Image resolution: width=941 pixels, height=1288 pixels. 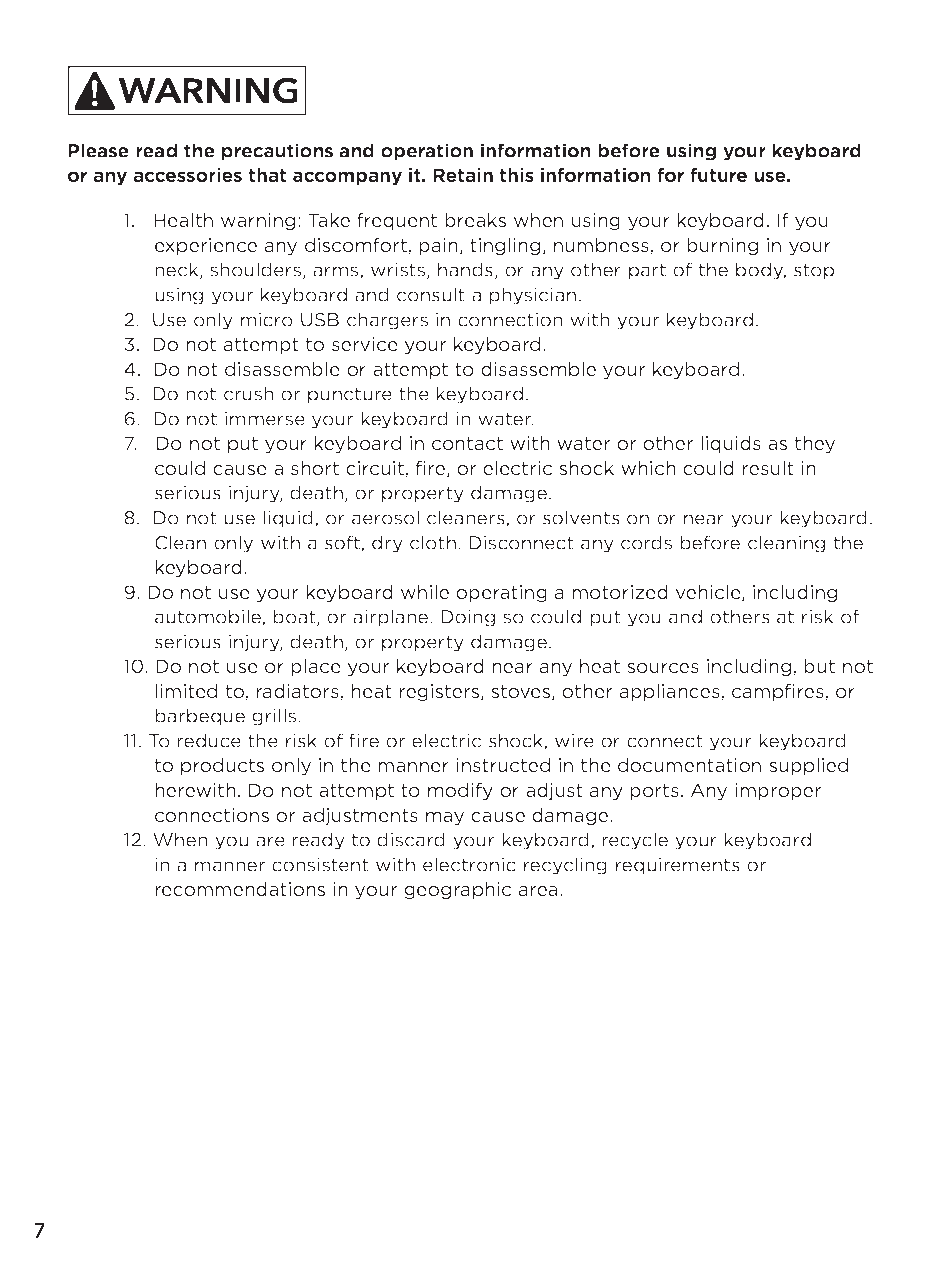 What do you see at coordinates (187, 175) in the page?
I see `accessories` at bounding box center [187, 175].
